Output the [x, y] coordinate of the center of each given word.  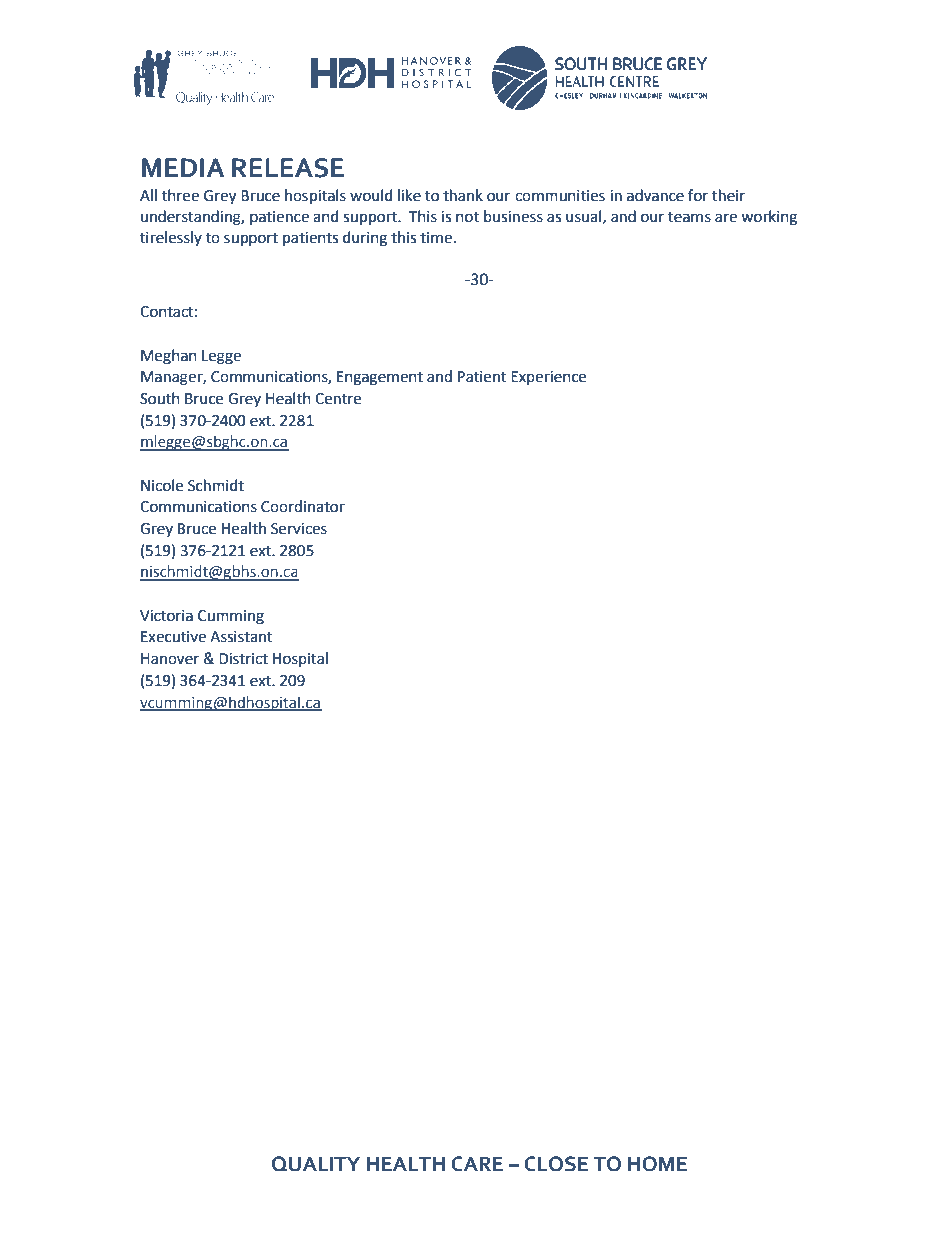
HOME [657, 1164]
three [180, 195]
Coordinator [303, 506]
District [243, 659]
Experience [548, 378]
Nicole [162, 485]
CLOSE [556, 1164]
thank [463, 195]
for [698, 195]
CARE [477, 1164]
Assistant [241, 637]
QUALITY [316, 1164]
